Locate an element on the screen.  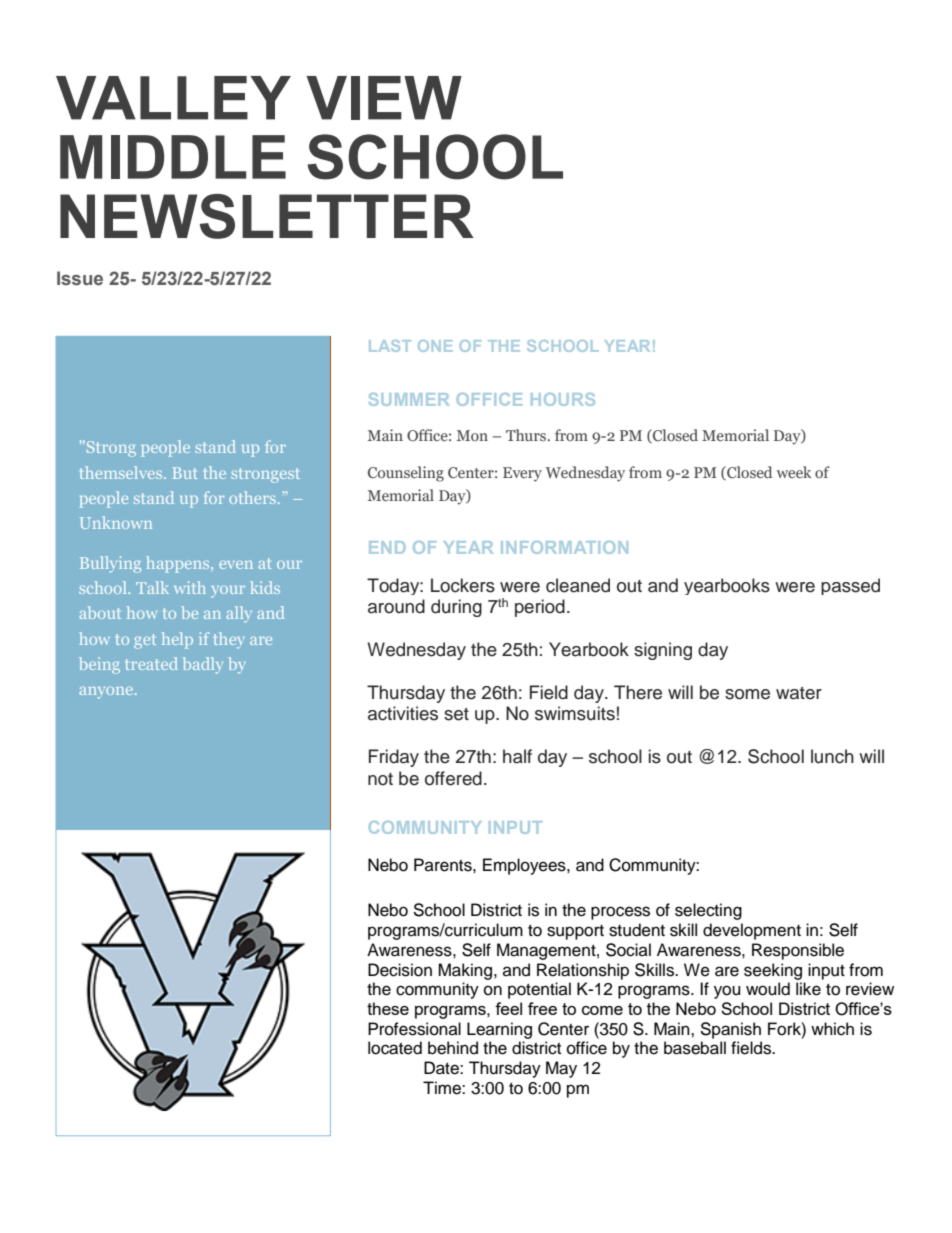
with is located at coordinates (190, 587).
